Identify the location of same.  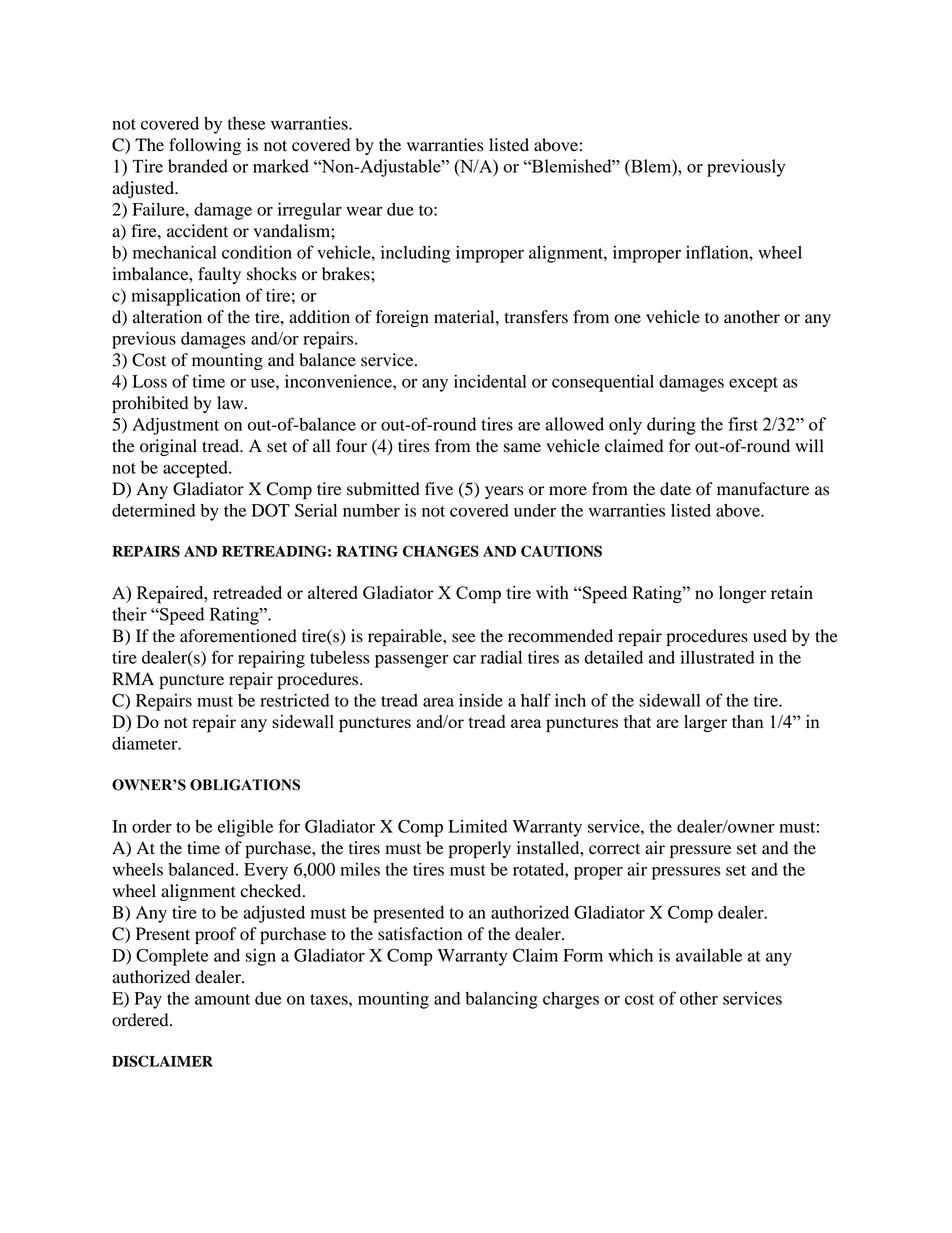
(522, 448).
